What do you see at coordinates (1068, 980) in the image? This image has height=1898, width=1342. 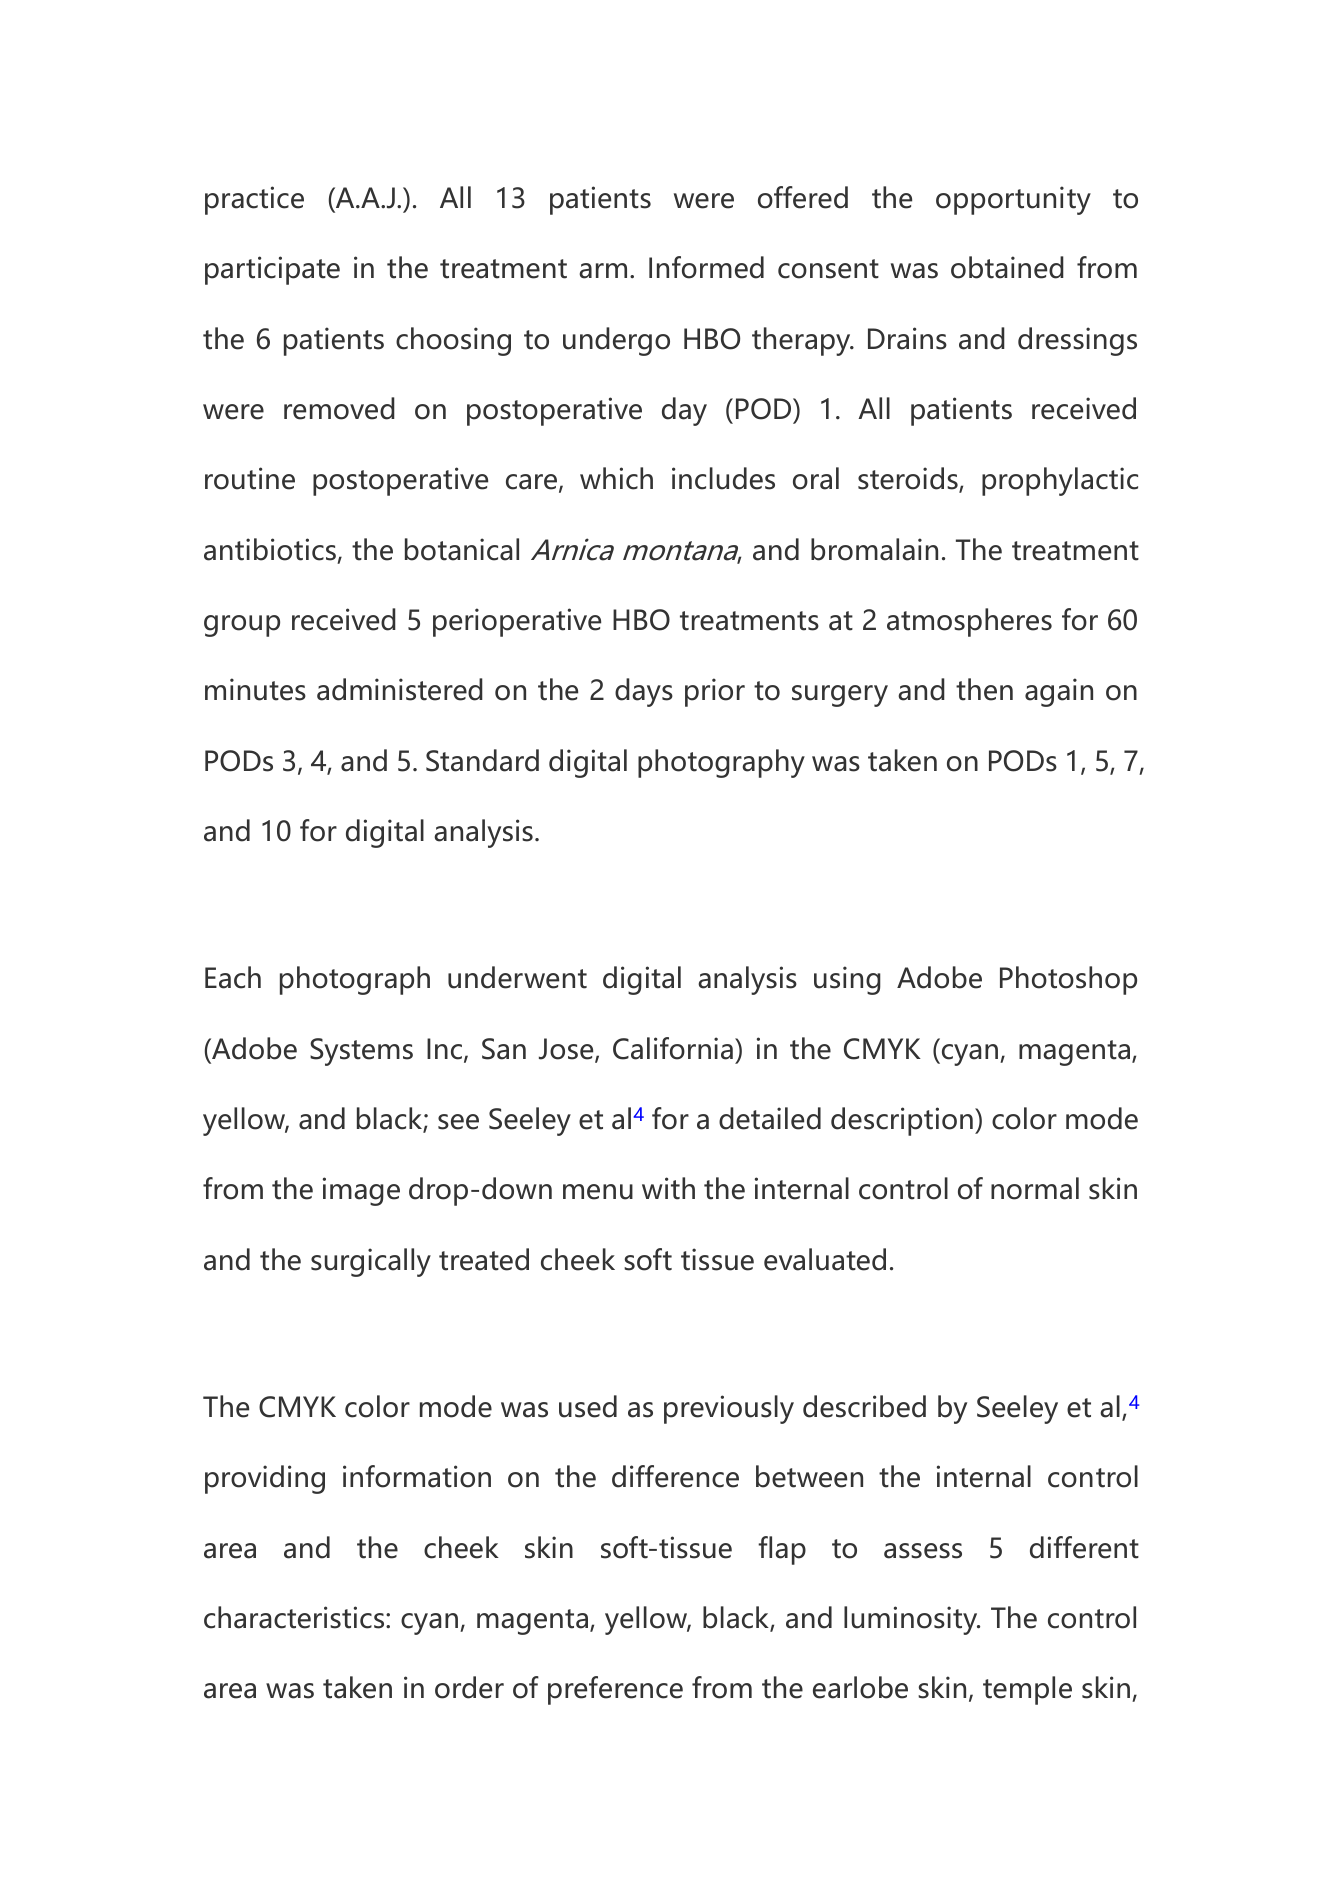 I see `Photoshop` at bounding box center [1068, 980].
